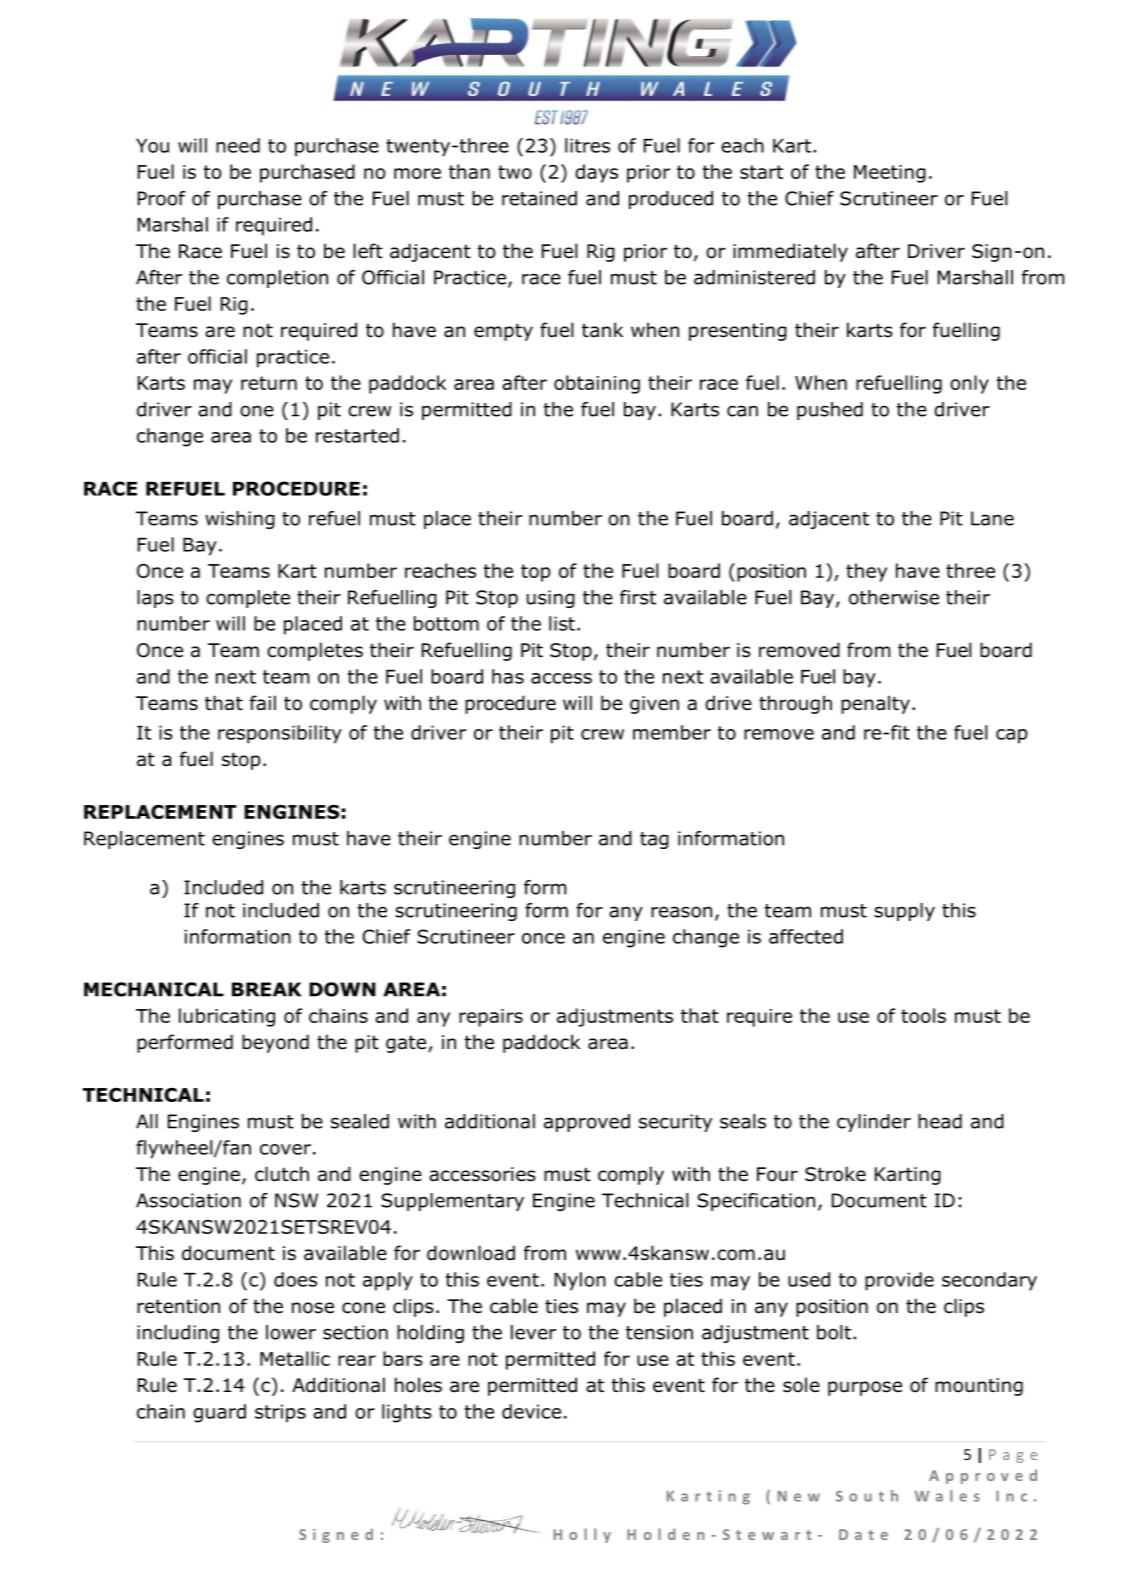  What do you see at coordinates (240, 520) in the document?
I see `wishing` at bounding box center [240, 520].
